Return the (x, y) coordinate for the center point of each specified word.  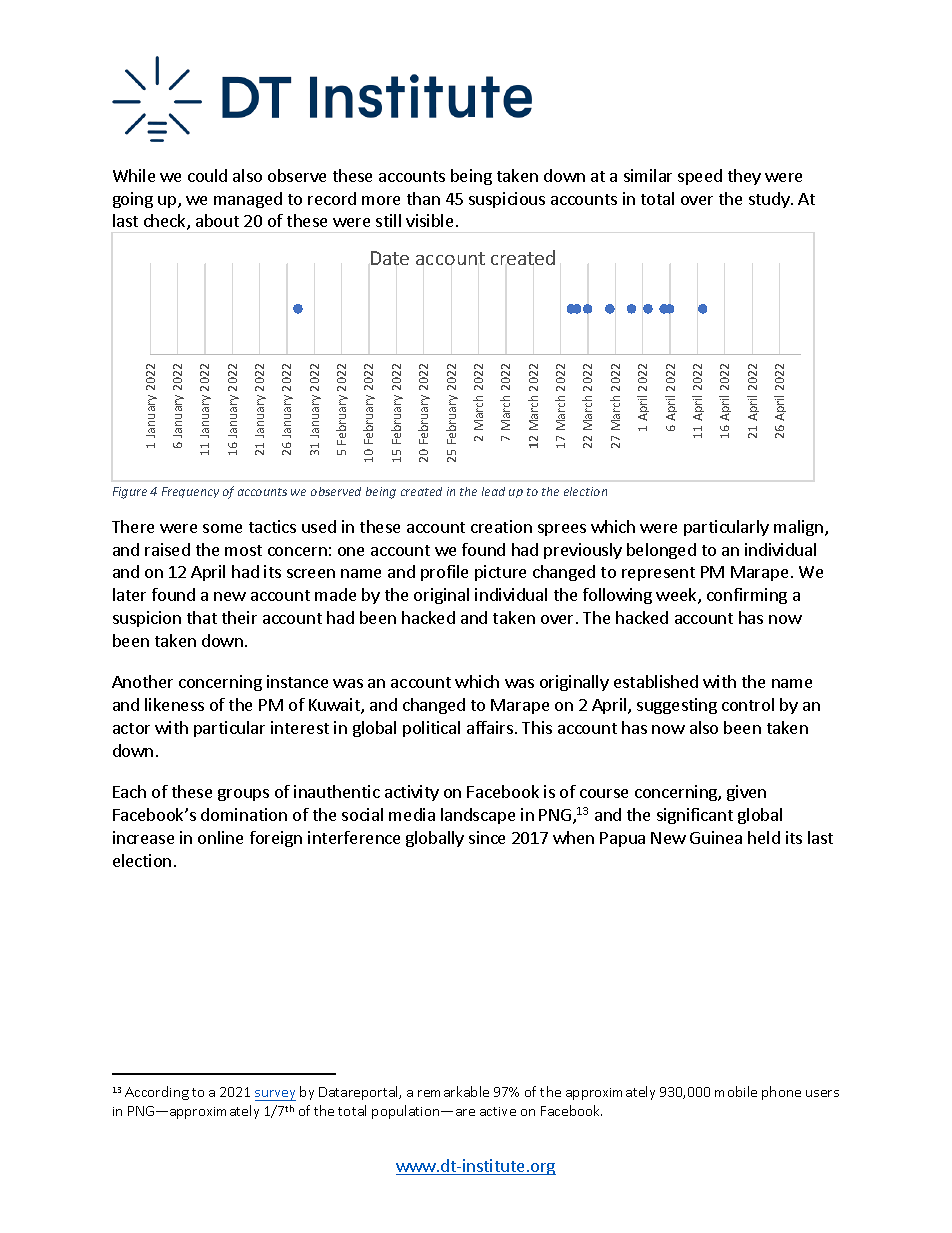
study (770, 200)
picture (500, 573)
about (217, 220)
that (202, 617)
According (157, 1093)
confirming (747, 596)
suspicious (507, 200)
